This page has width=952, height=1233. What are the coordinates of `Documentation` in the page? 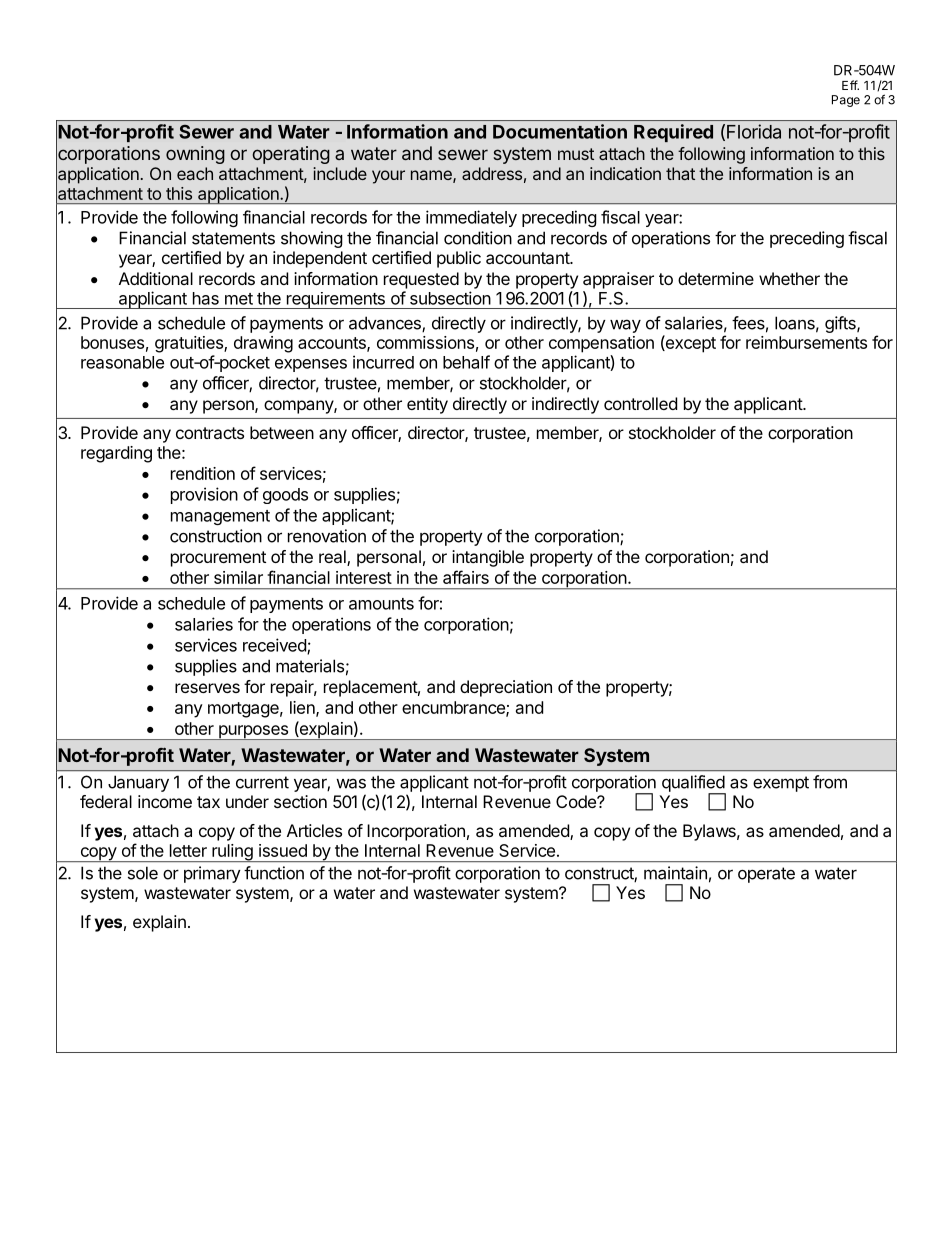 It's located at (560, 131).
